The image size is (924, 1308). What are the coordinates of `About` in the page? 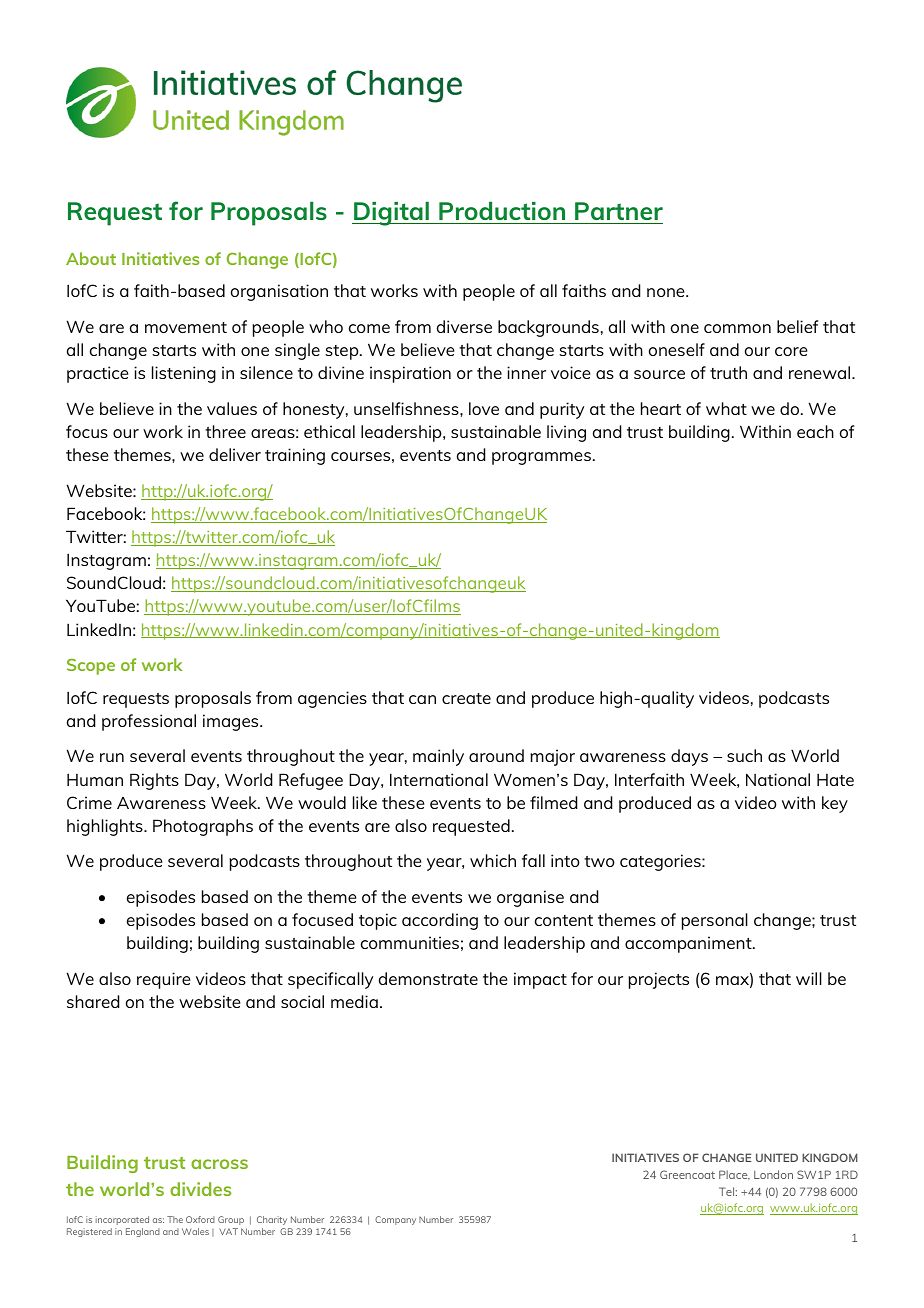 It's located at (91, 258).
